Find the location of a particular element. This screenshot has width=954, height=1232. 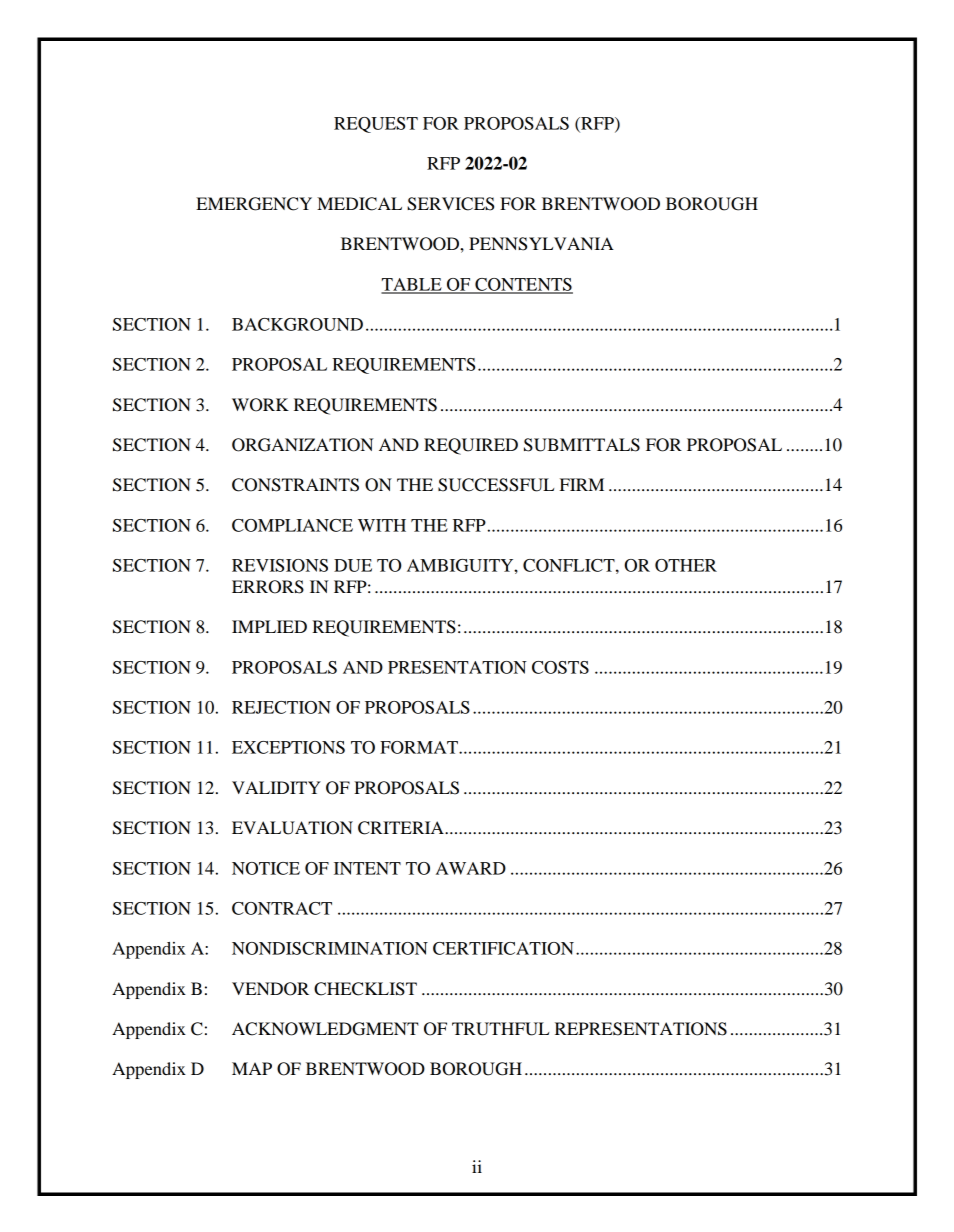

REQUIRED is located at coordinates (471, 446).
